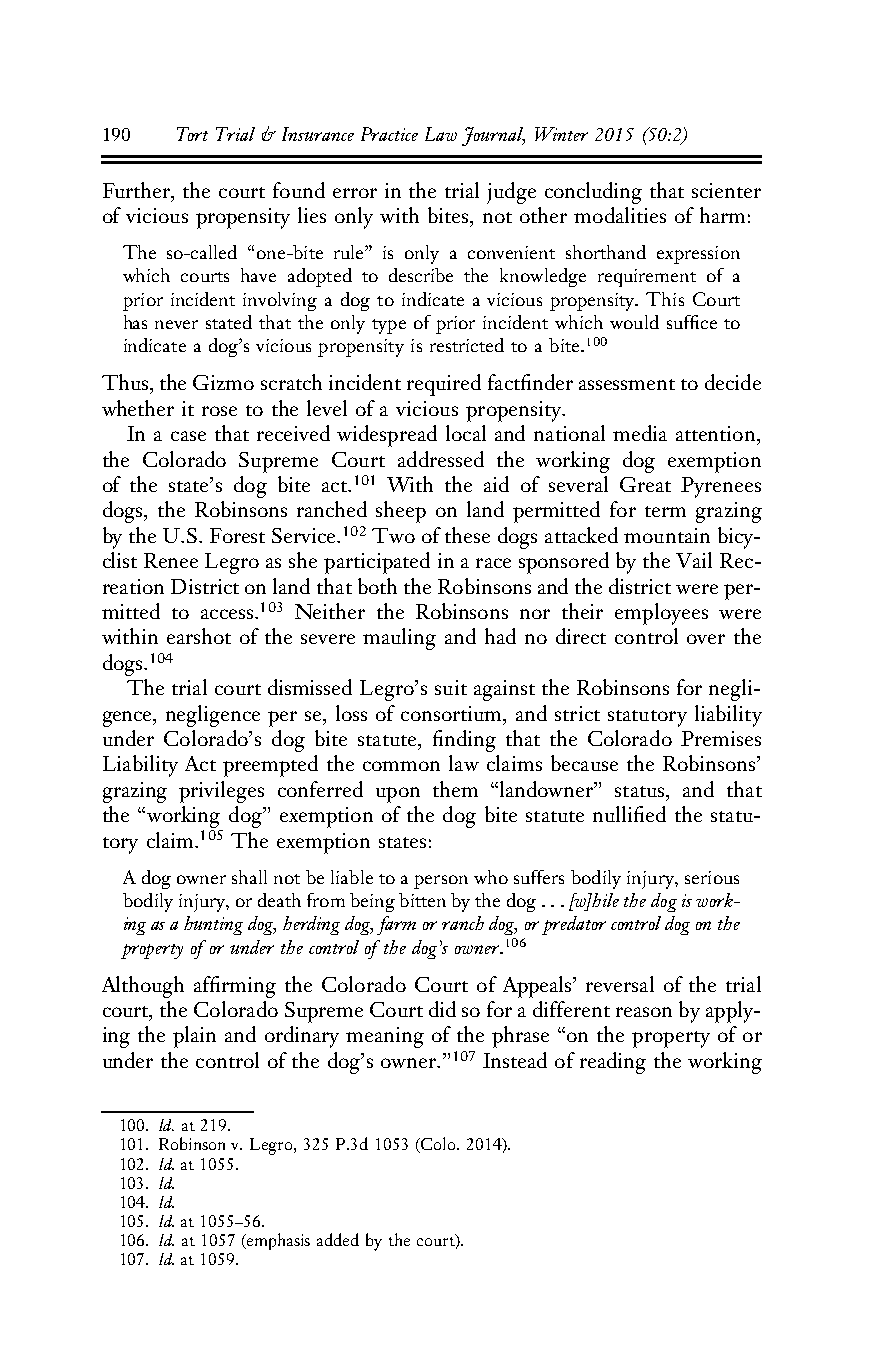  Describe the element at coordinates (640, 433) in the image. I see `media` at that location.
